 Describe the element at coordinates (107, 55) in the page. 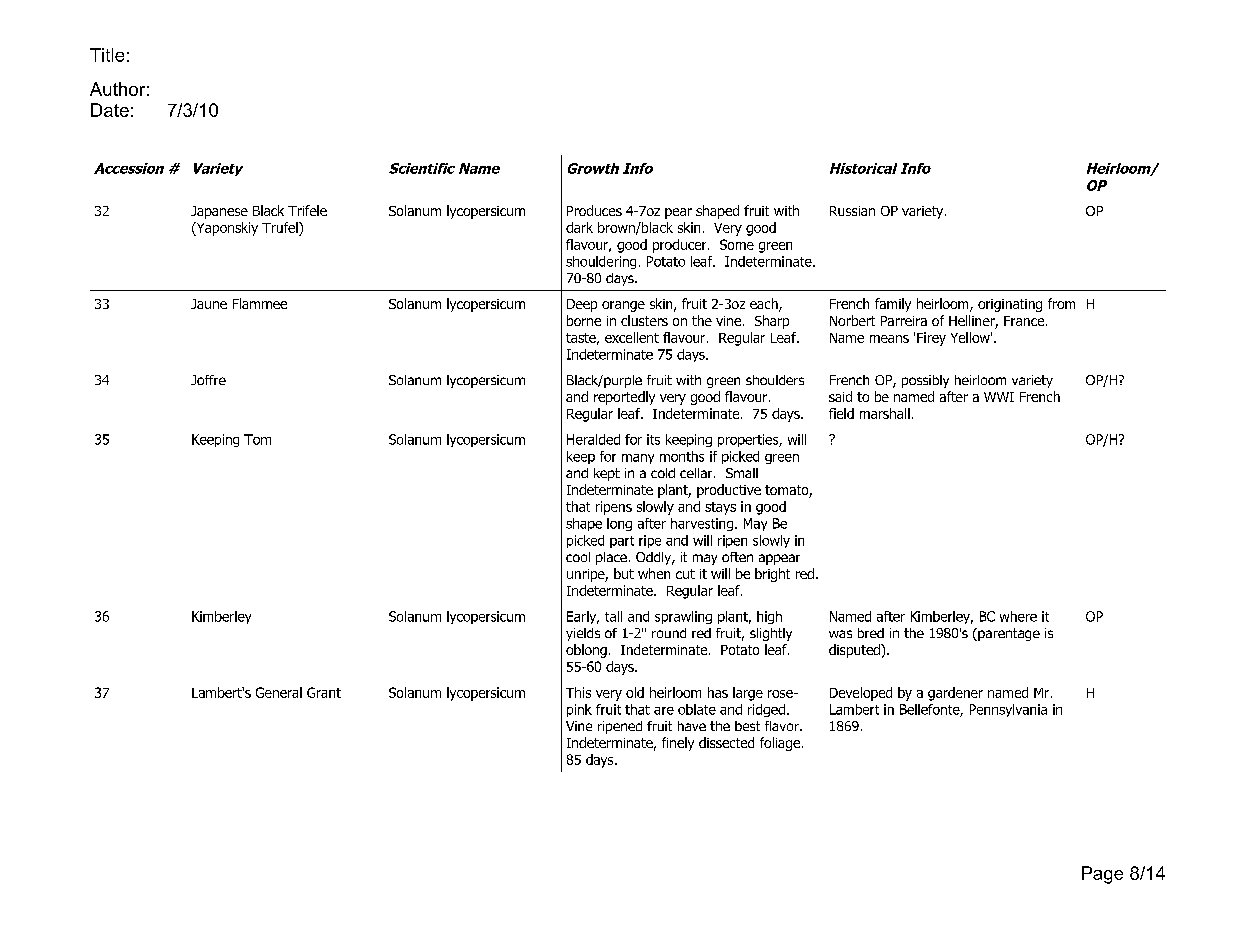

I see `Title` at that location.
